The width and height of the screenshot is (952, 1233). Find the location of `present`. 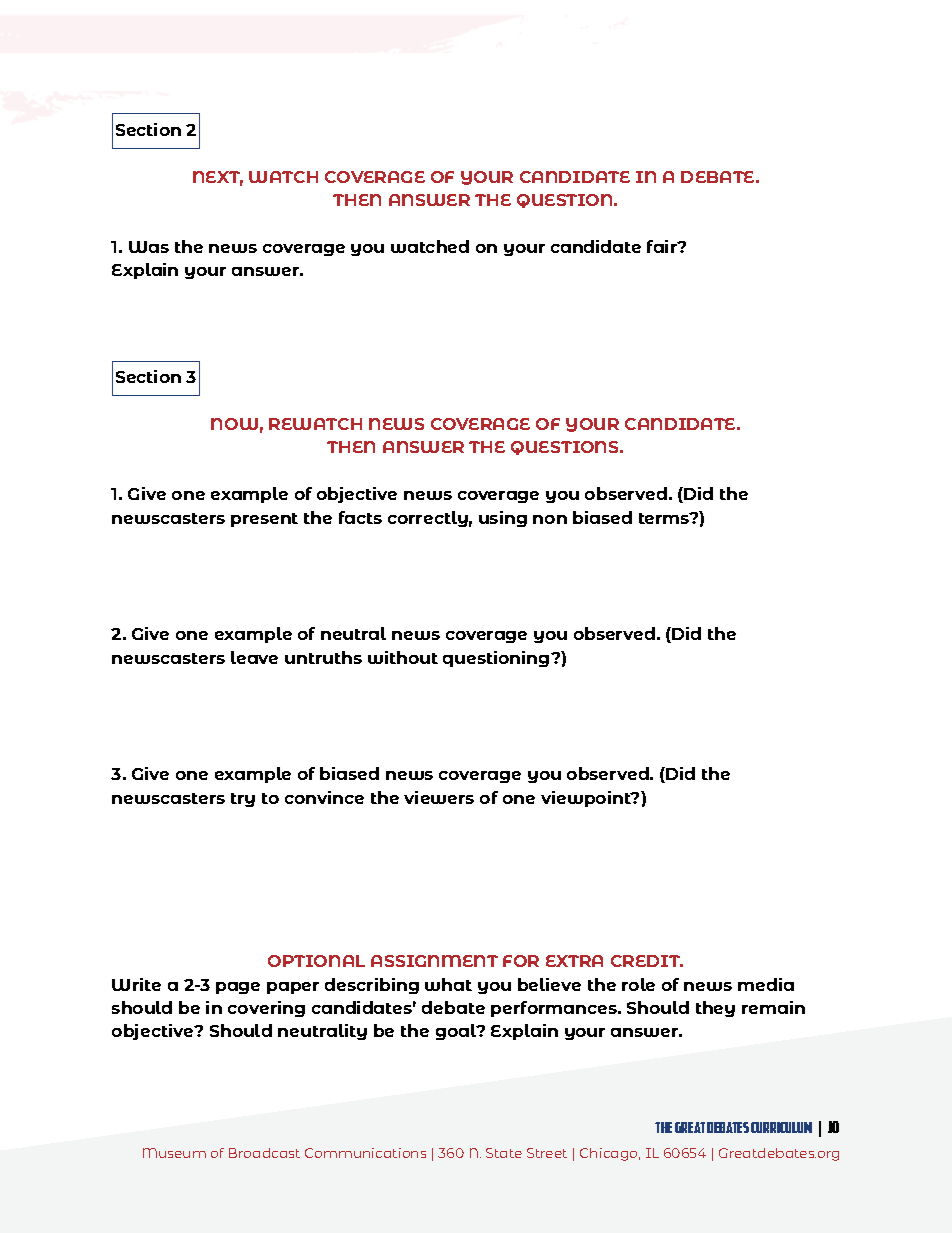

present is located at coordinates (264, 520).
